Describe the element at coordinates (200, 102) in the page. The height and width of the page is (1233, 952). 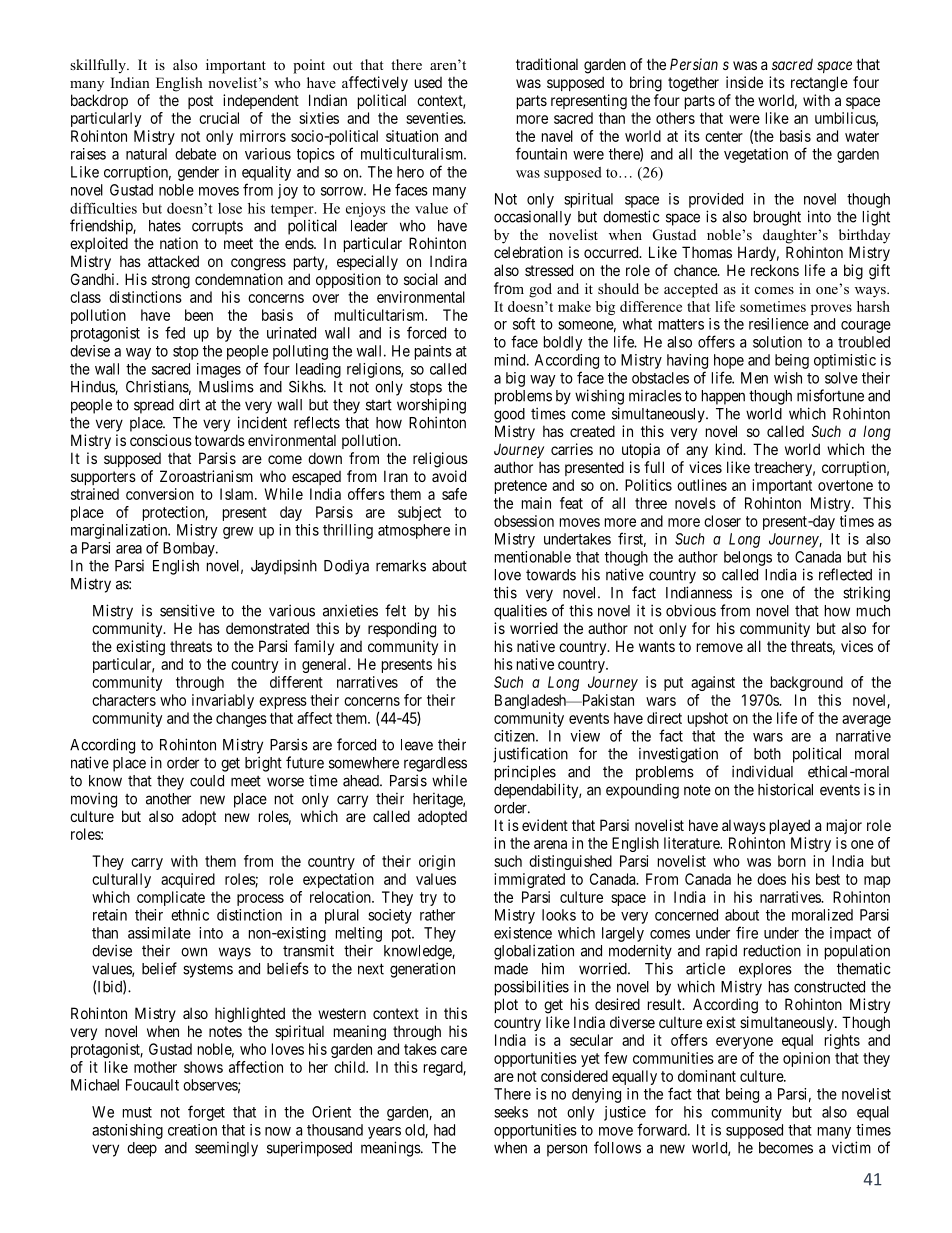
I see `post` at that location.
